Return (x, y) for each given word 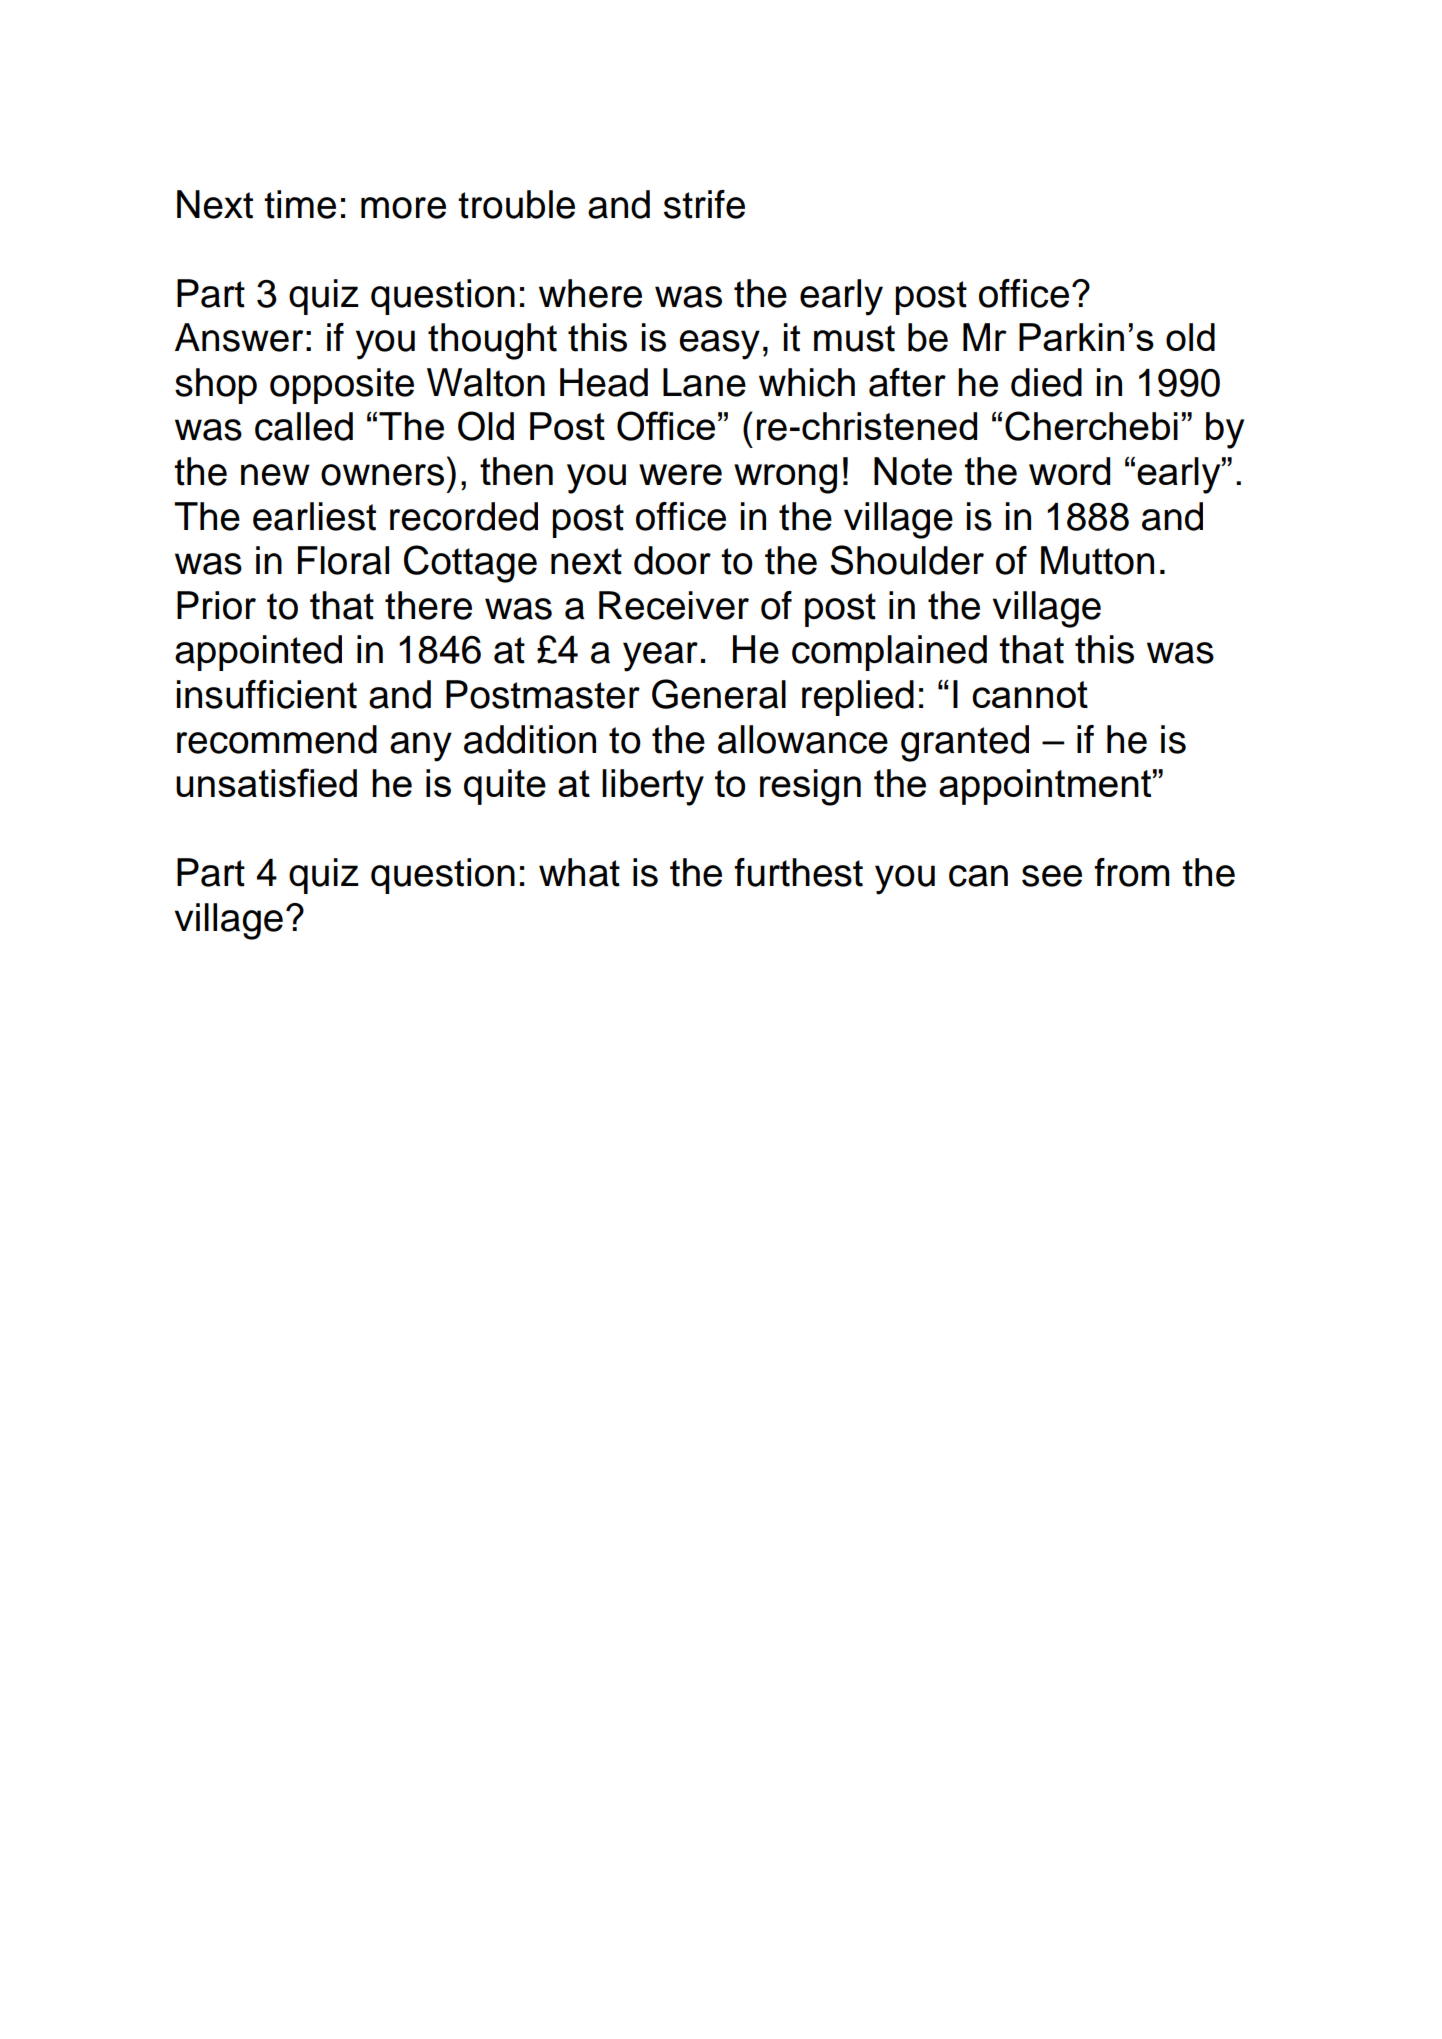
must (854, 338)
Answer (239, 337)
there (428, 605)
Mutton (1097, 560)
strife (704, 204)
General (719, 694)
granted (965, 743)
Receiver (674, 605)
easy (719, 345)
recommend (277, 739)
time (300, 204)
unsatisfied (266, 782)
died (1046, 382)
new (275, 475)
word (1069, 471)
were (680, 474)
